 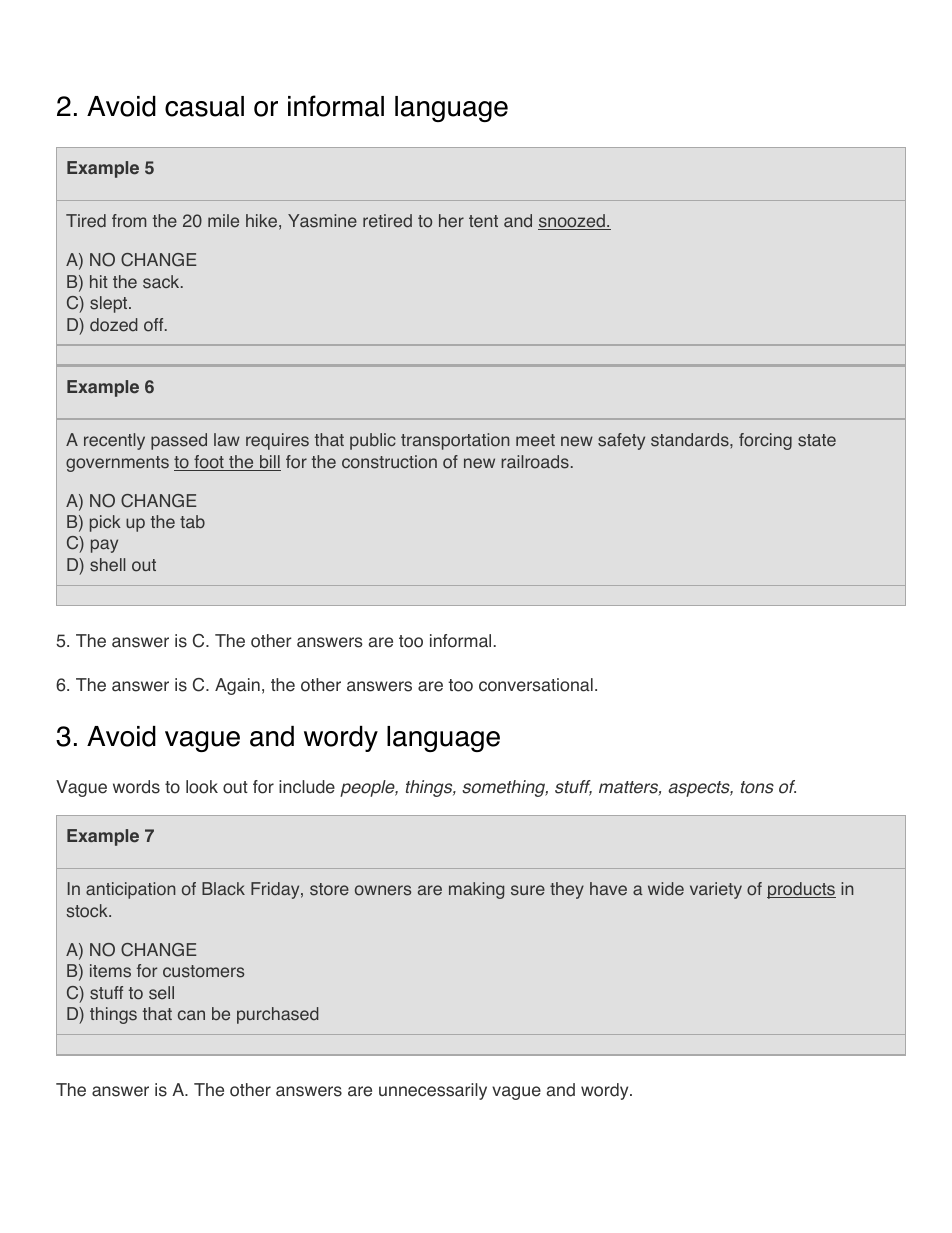 I want to click on can, so click(x=191, y=1015).
